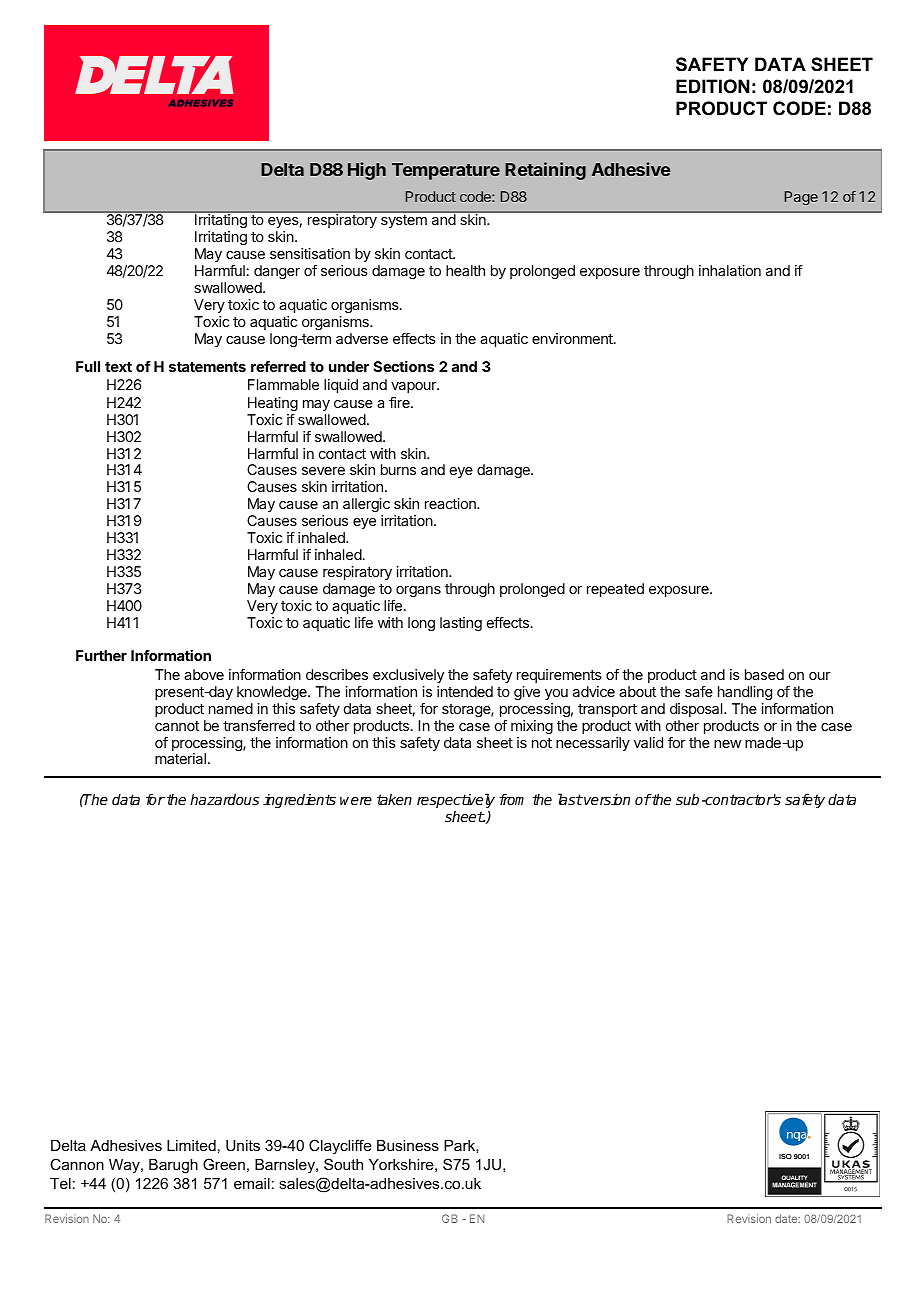  Describe the element at coordinates (367, 171) in the document. I see `High` at that location.
